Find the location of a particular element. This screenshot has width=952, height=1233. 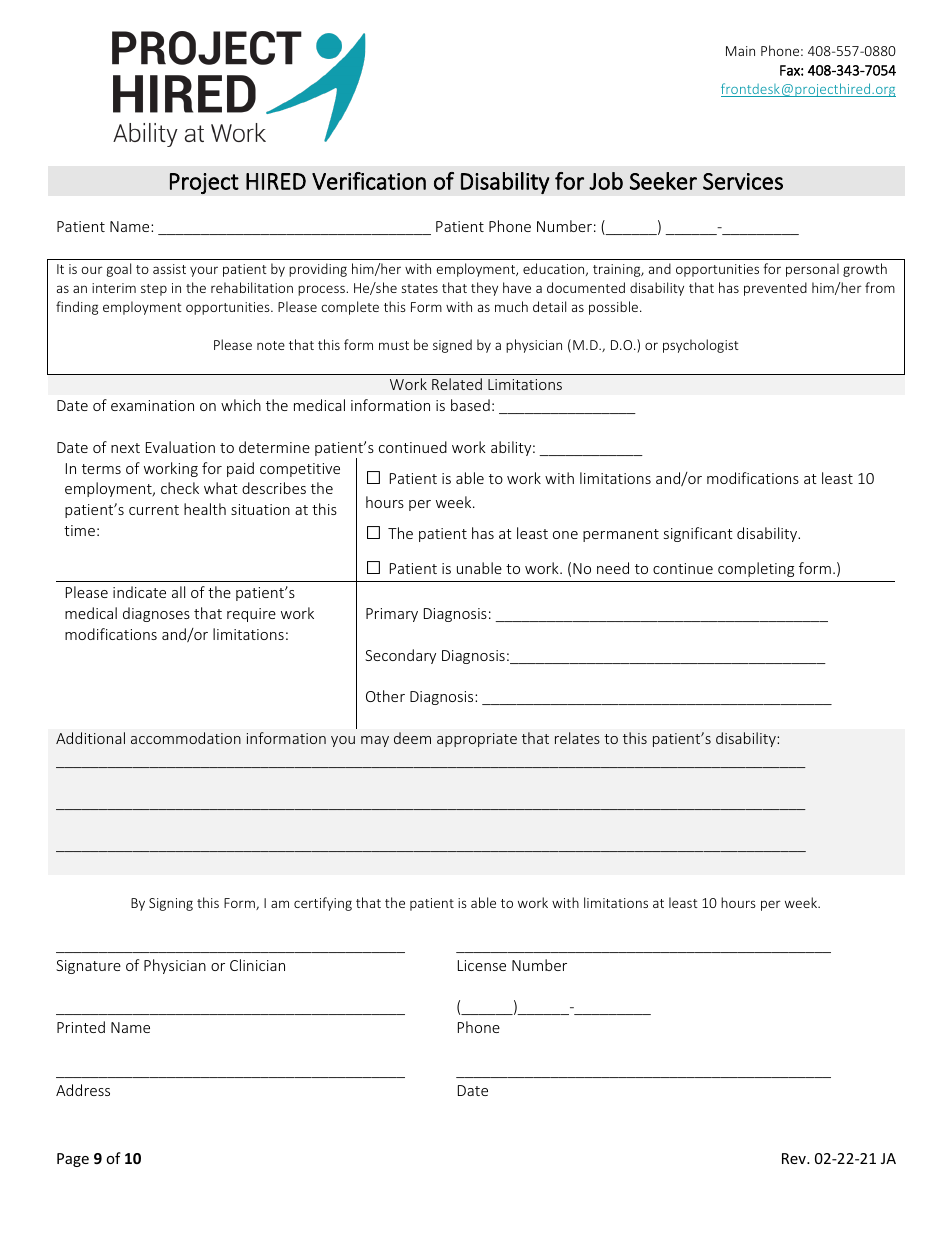

accommodation is located at coordinates (186, 738).
